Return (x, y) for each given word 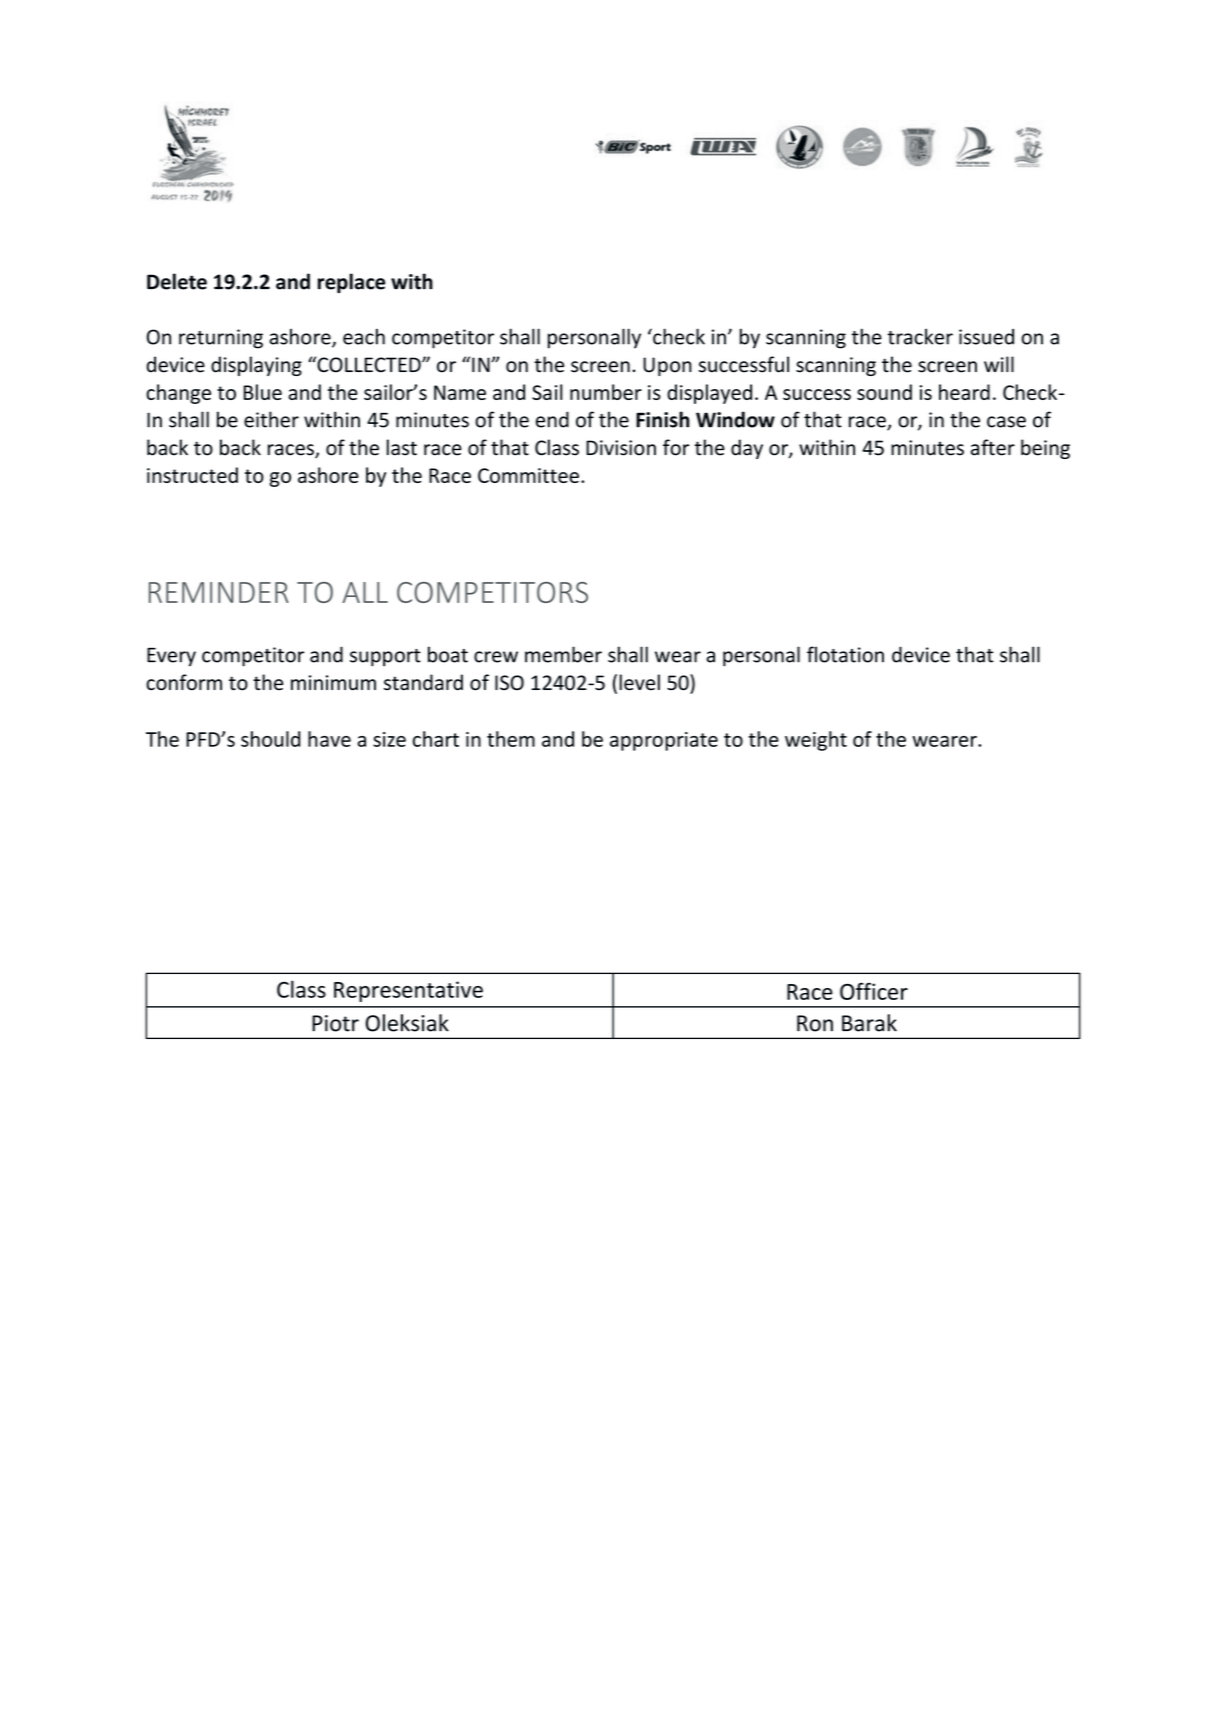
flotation (845, 654)
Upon (667, 366)
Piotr (335, 1023)
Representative (408, 991)
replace (351, 283)
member (563, 654)
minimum (333, 683)
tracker (920, 336)
